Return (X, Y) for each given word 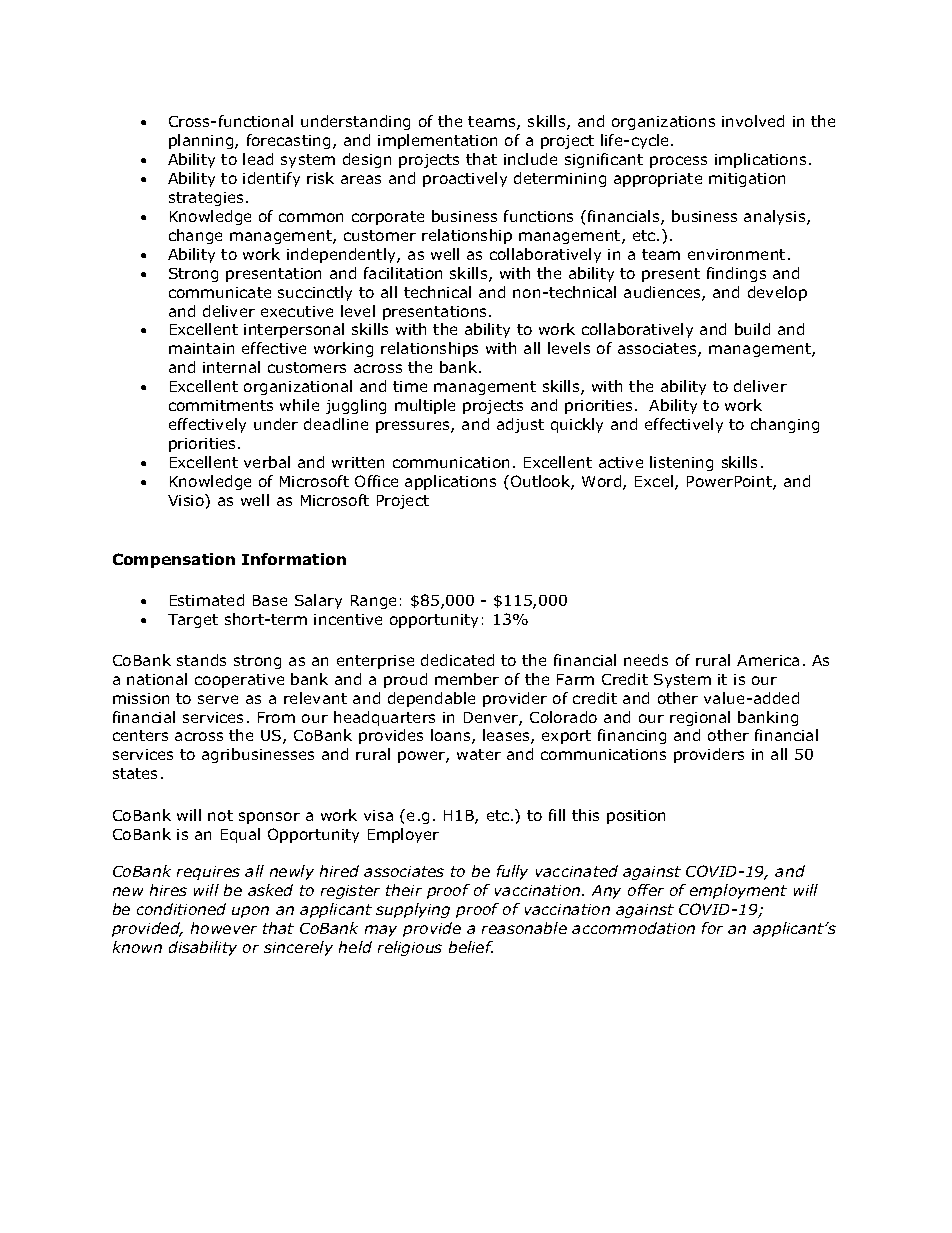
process (678, 162)
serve (218, 699)
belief (471, 947)
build (752, 329)
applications (450, 482)
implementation (437, 141)
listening (681, 463)
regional (700, 718)
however (224, 928)
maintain (201, 348)
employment (738, 891)
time (410, 386)
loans (452, 736)
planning (202, 141)
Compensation (174, 560)
